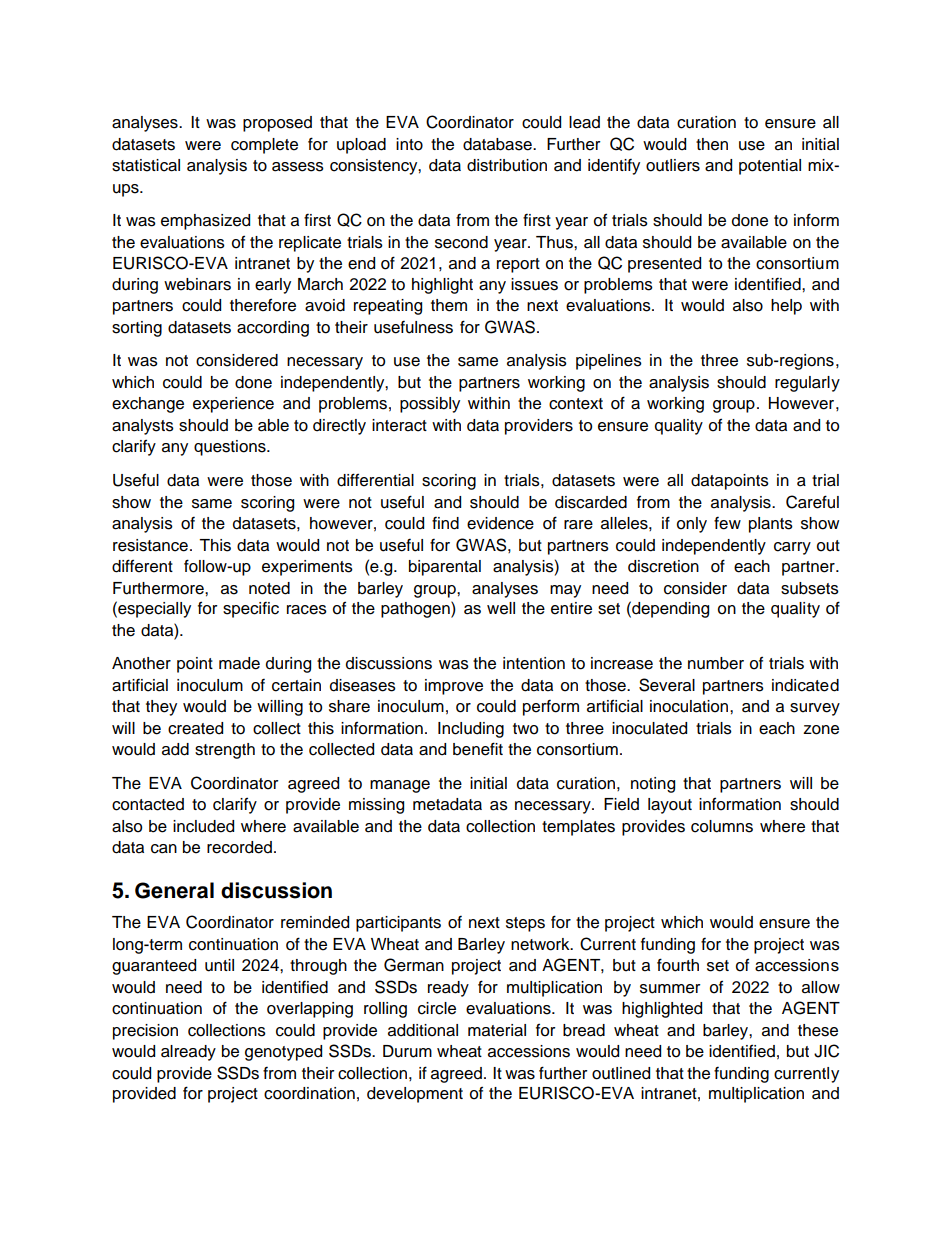 The width and height of the screenshot is (952, 1233). I want to click on included, so click(203, 826).
